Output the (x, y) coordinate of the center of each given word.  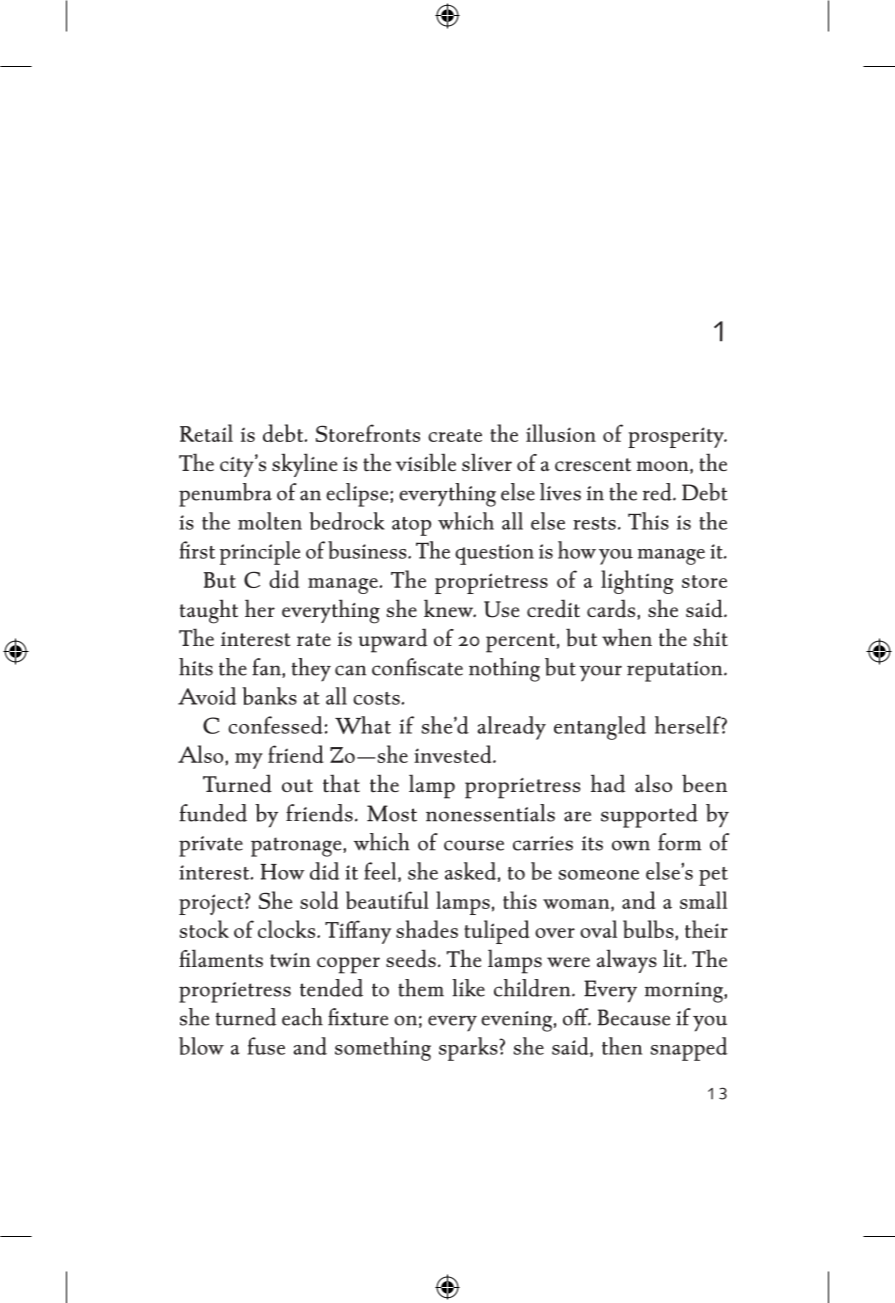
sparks (469, 1049)
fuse (266, 1046)
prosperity (677, 437)
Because (634, 1017)
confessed (275, 725)
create (455, 435)
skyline (304, 465)
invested (454, 754)
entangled (600, 728)
